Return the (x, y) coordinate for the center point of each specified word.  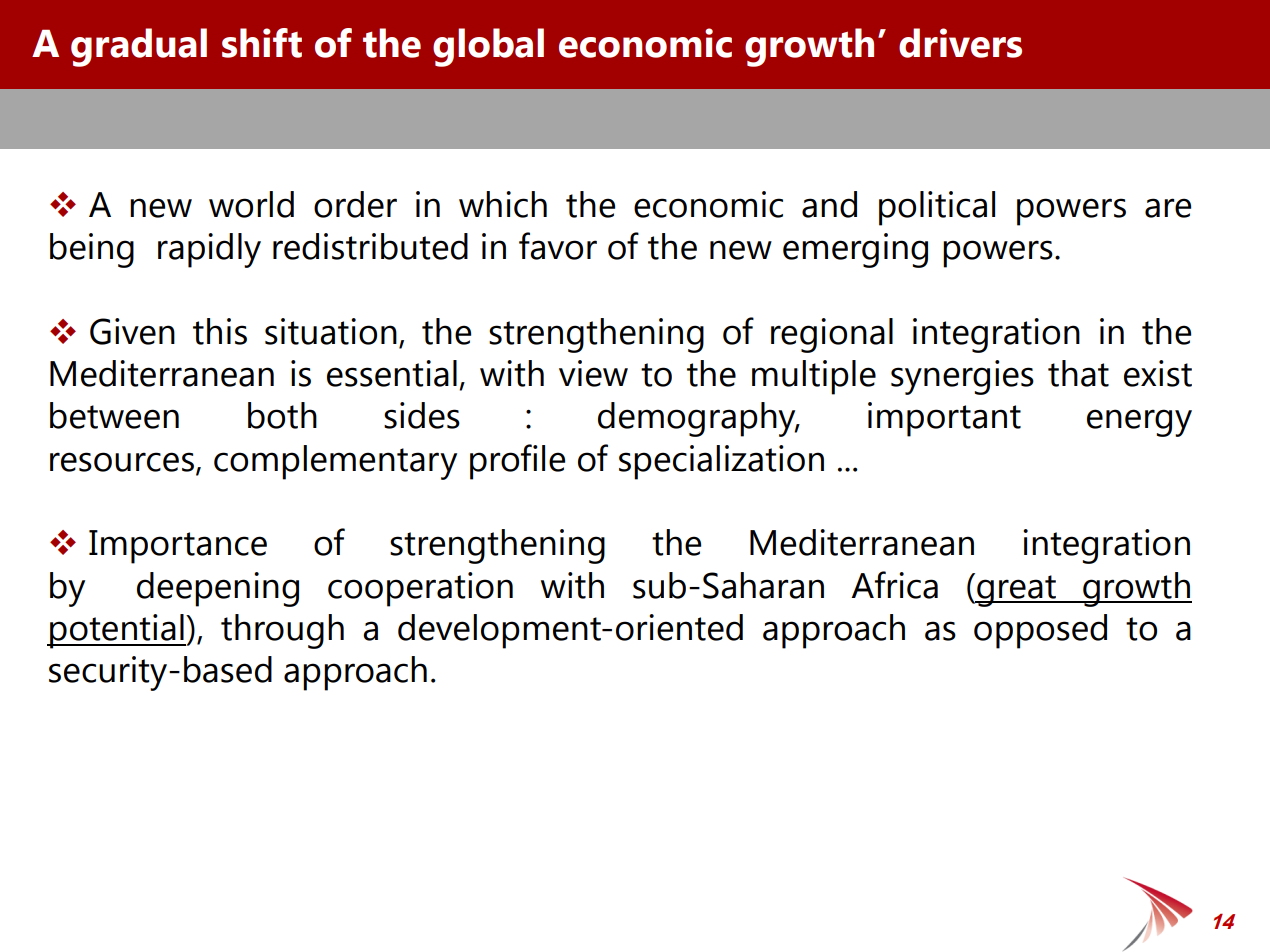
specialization (721, 462)
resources (122, 462)
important (944, 419)
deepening (218, 589)
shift (262, 43)
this (220, 331)
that (1078, 373)
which (503, 204)
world (251, 204)
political (937, 208)
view (593, 373)
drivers (960, 43)
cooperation (420, 589)
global (488, 47)
